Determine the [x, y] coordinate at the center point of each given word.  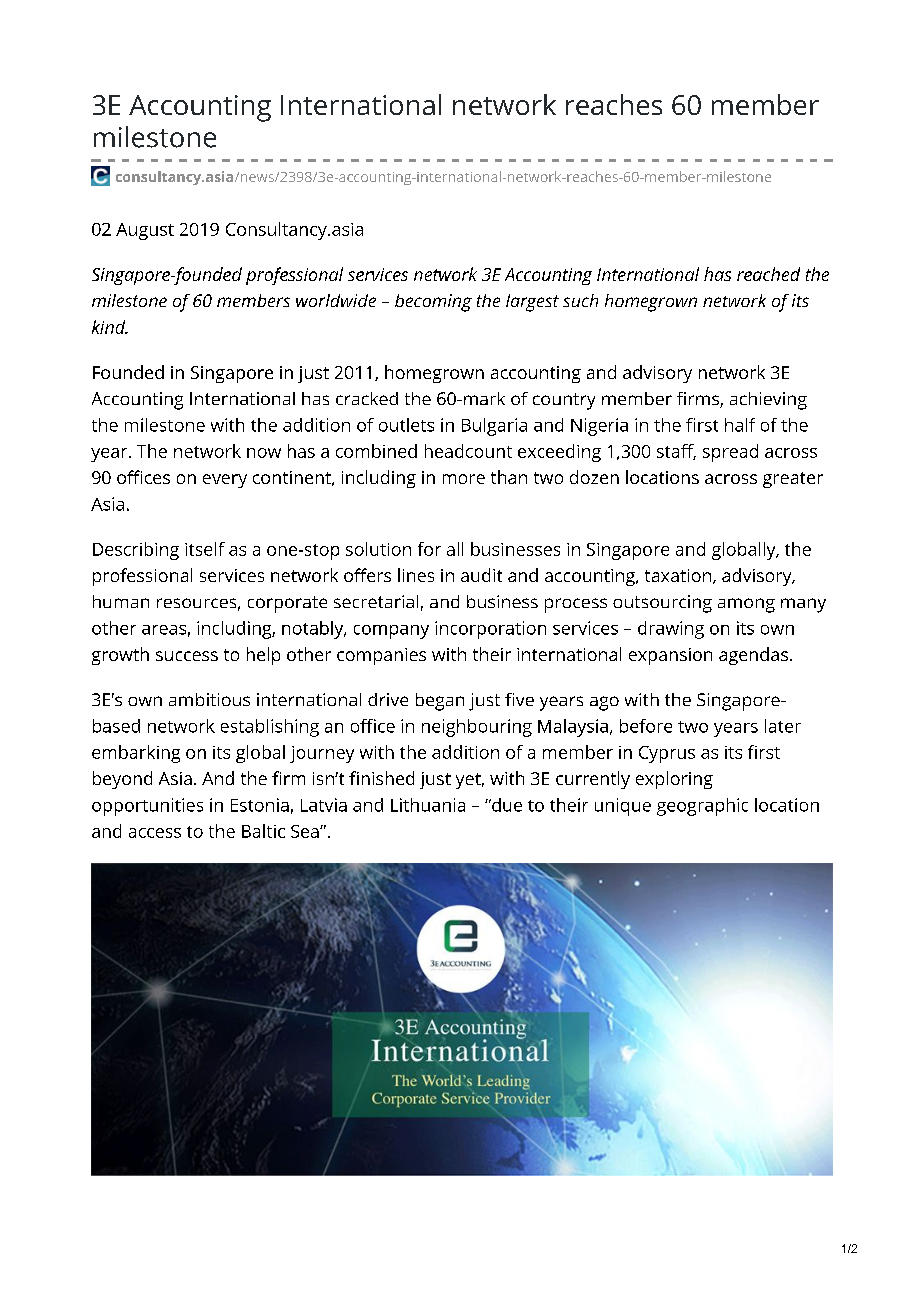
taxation [679, 576]
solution [378, 549]
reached [768, 274]
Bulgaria [494, 427]
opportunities [147, 807]
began [440, 702]
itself [205, 549]
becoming [433, 303]
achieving [768, 401]
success [187, 656]
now [264, 453]
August [145, 231]
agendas [753, 656]
